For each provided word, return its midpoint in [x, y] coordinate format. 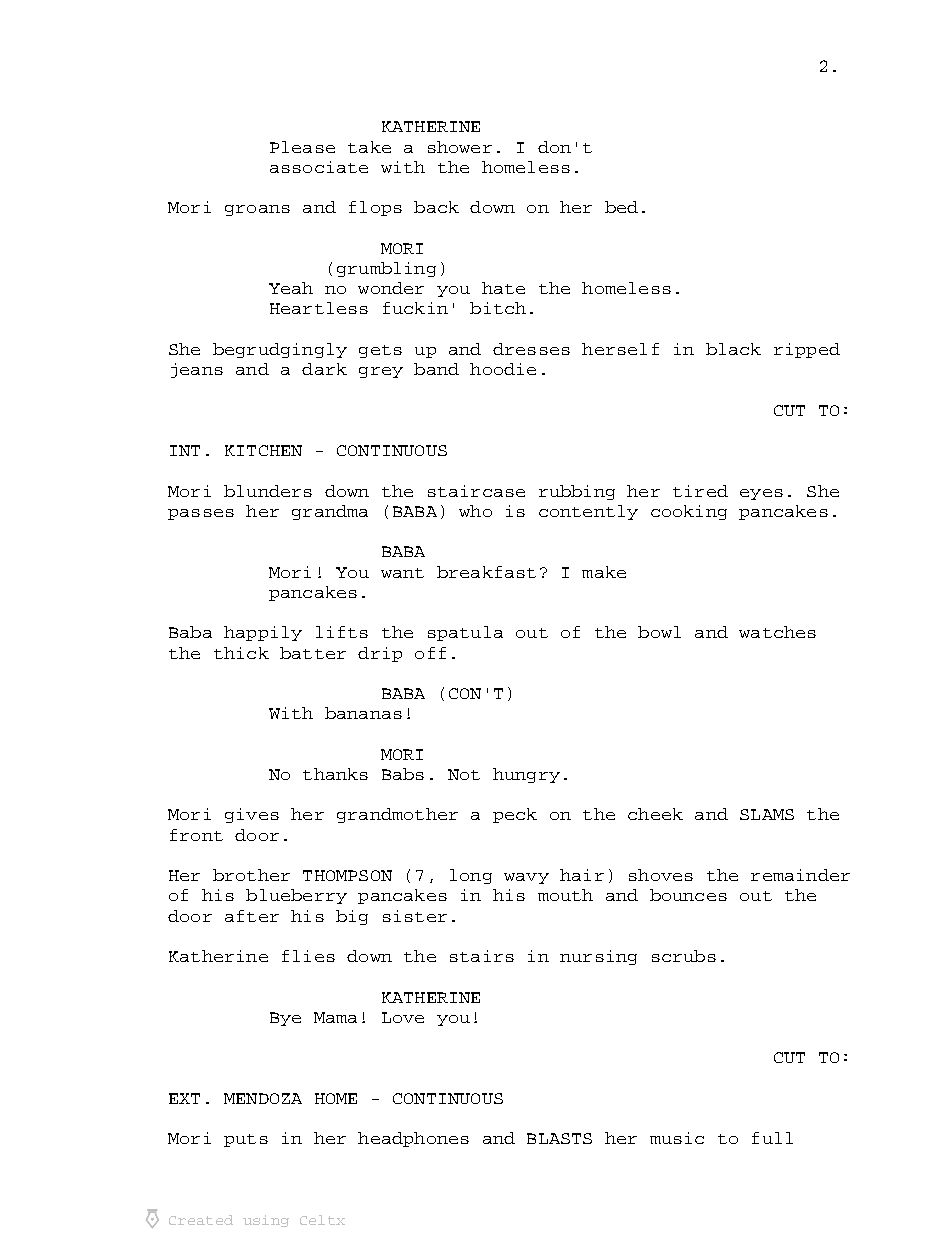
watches [777, 632]
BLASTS [559, 1138]
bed [621, 207]
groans [257, 210]
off [430, 653]
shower [460, 147]
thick [241, 653]
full [772, 1138]
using [266, 1221]
